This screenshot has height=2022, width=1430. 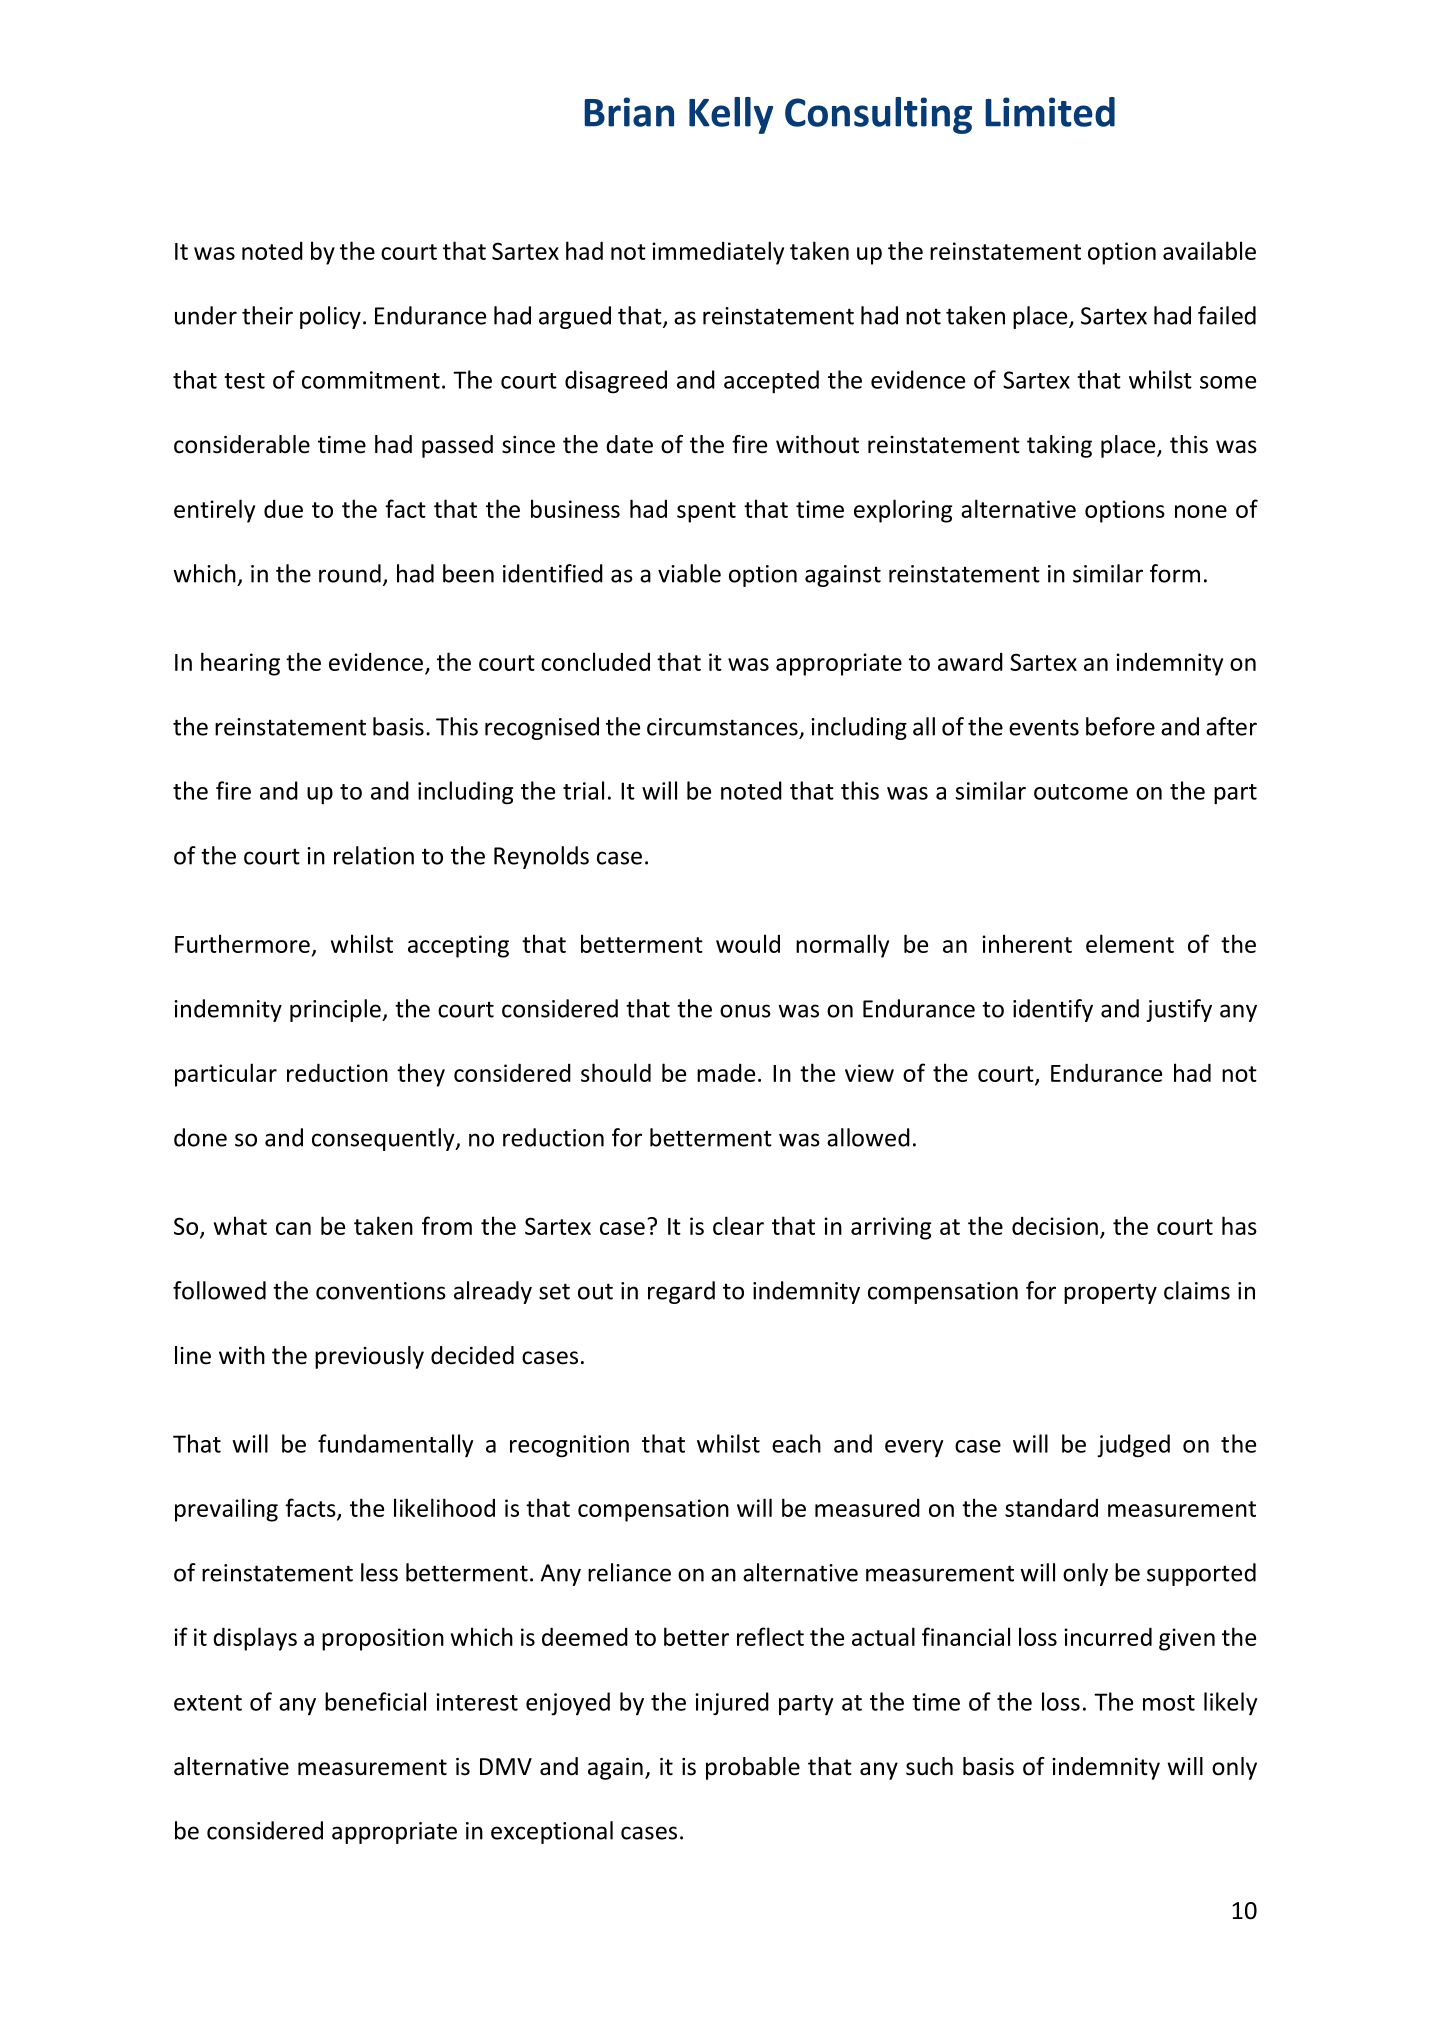 What do you see at coordinates (1169, 1703) in the screenshot?
I see `most` at bounding box center [1169, 1703].
